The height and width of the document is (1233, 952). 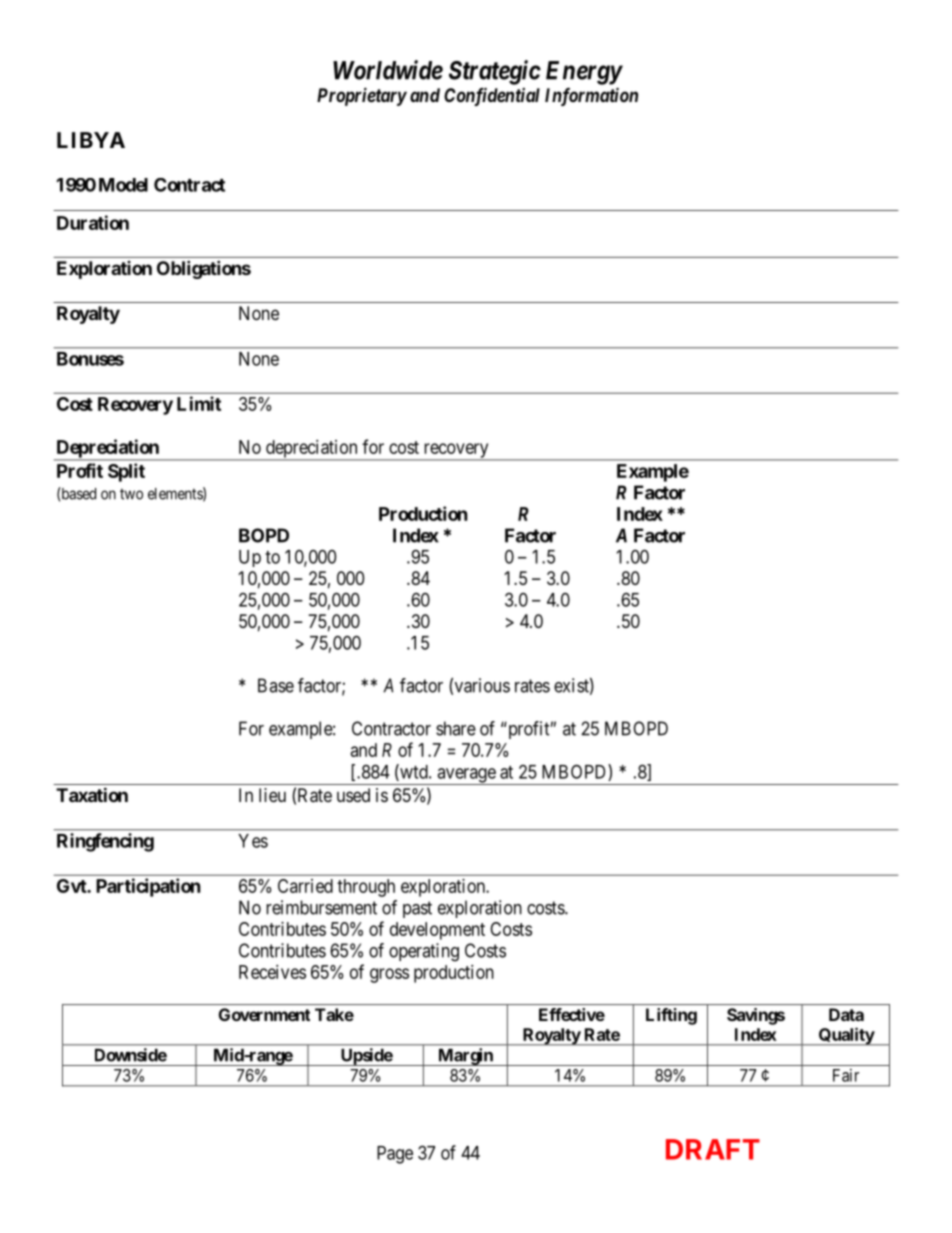 What do you see at coordinates (264, 1014) in the document?
I see `Government` at bounding box center [264, 1014].
